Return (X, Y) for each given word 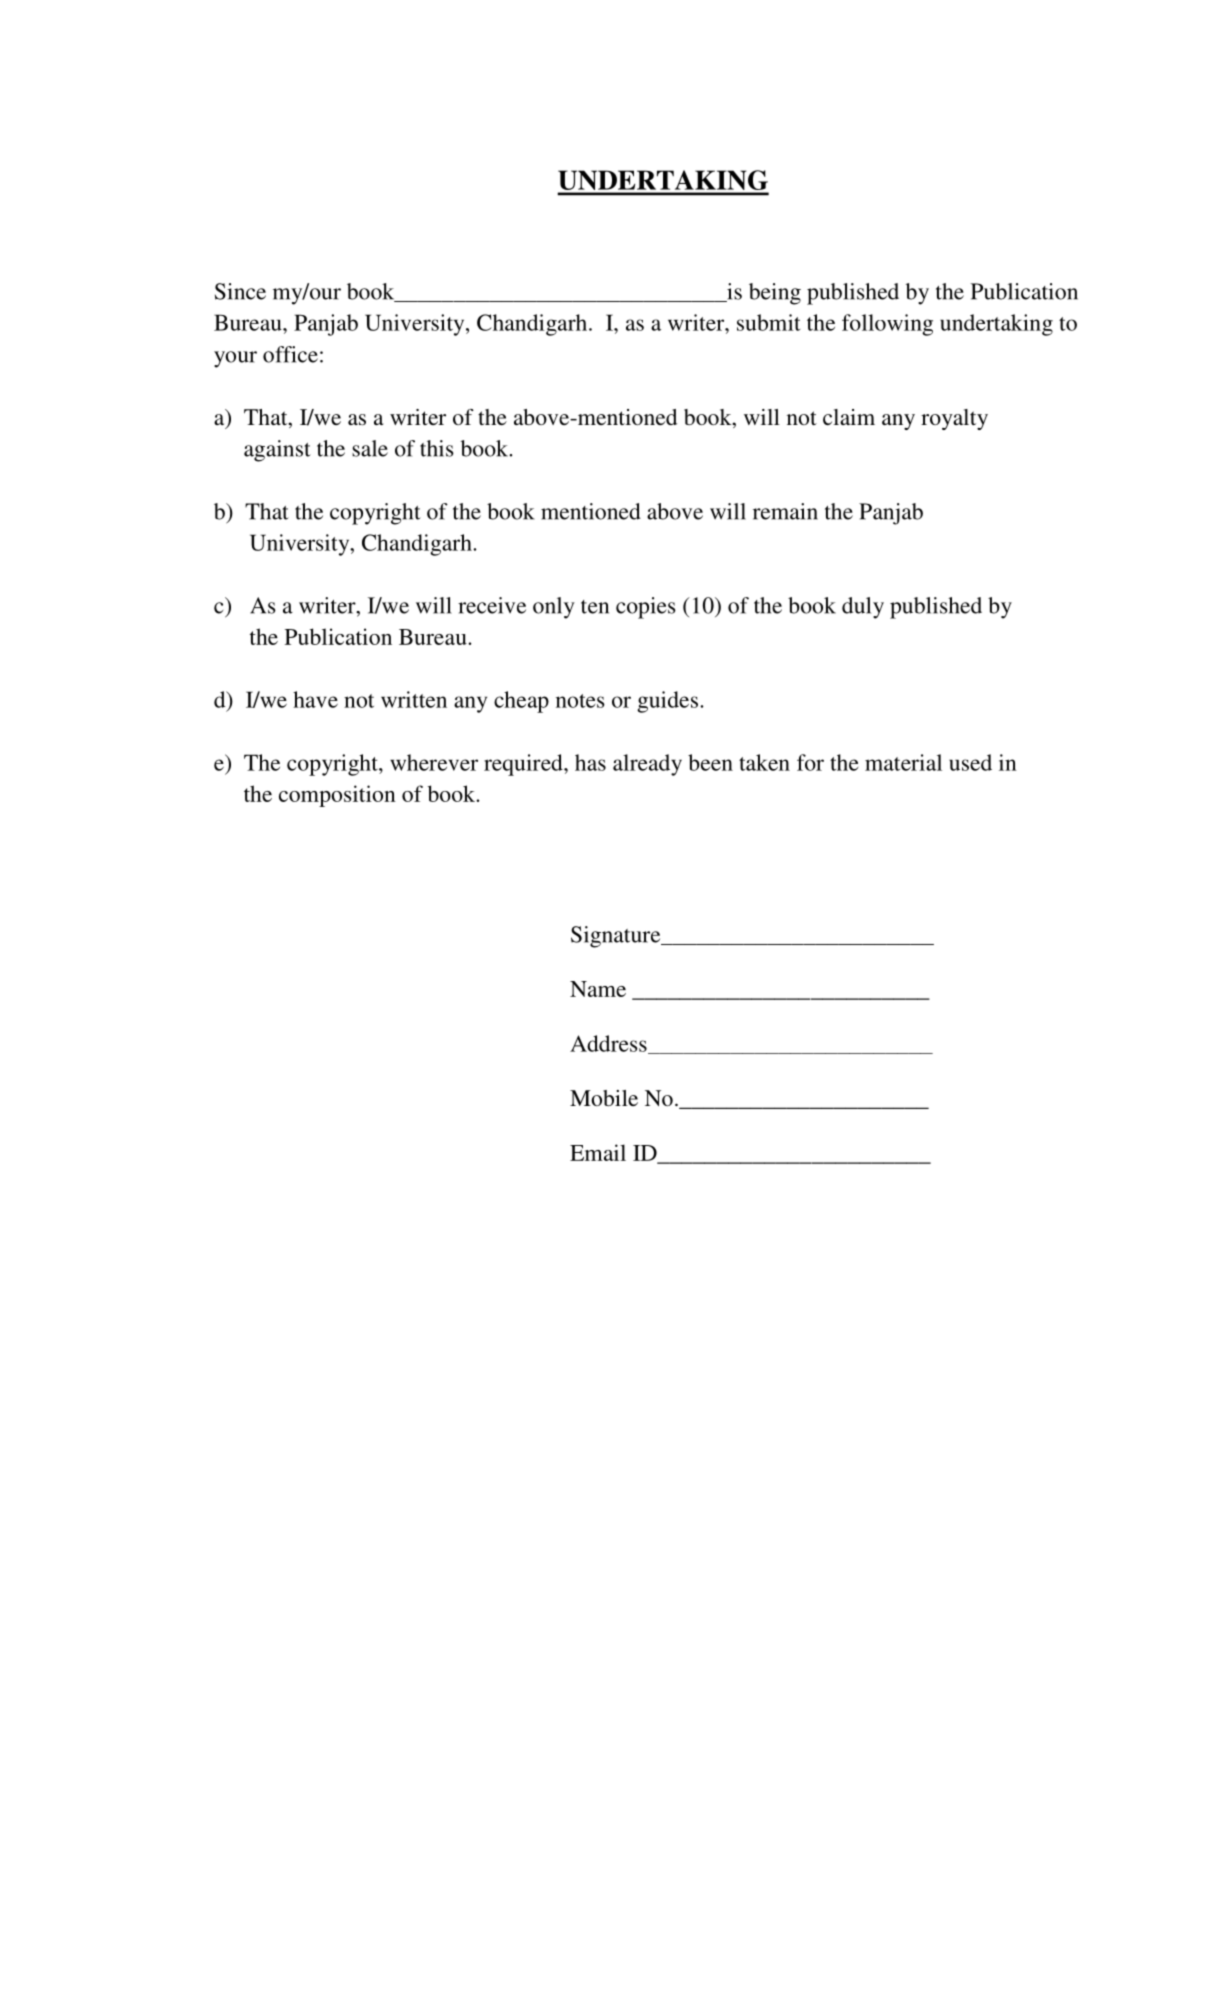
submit (768, 322)
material (903, 762)
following (887, 325)
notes (580, 701)
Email (598, 1152)
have (315, 699)
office (290, 354)
